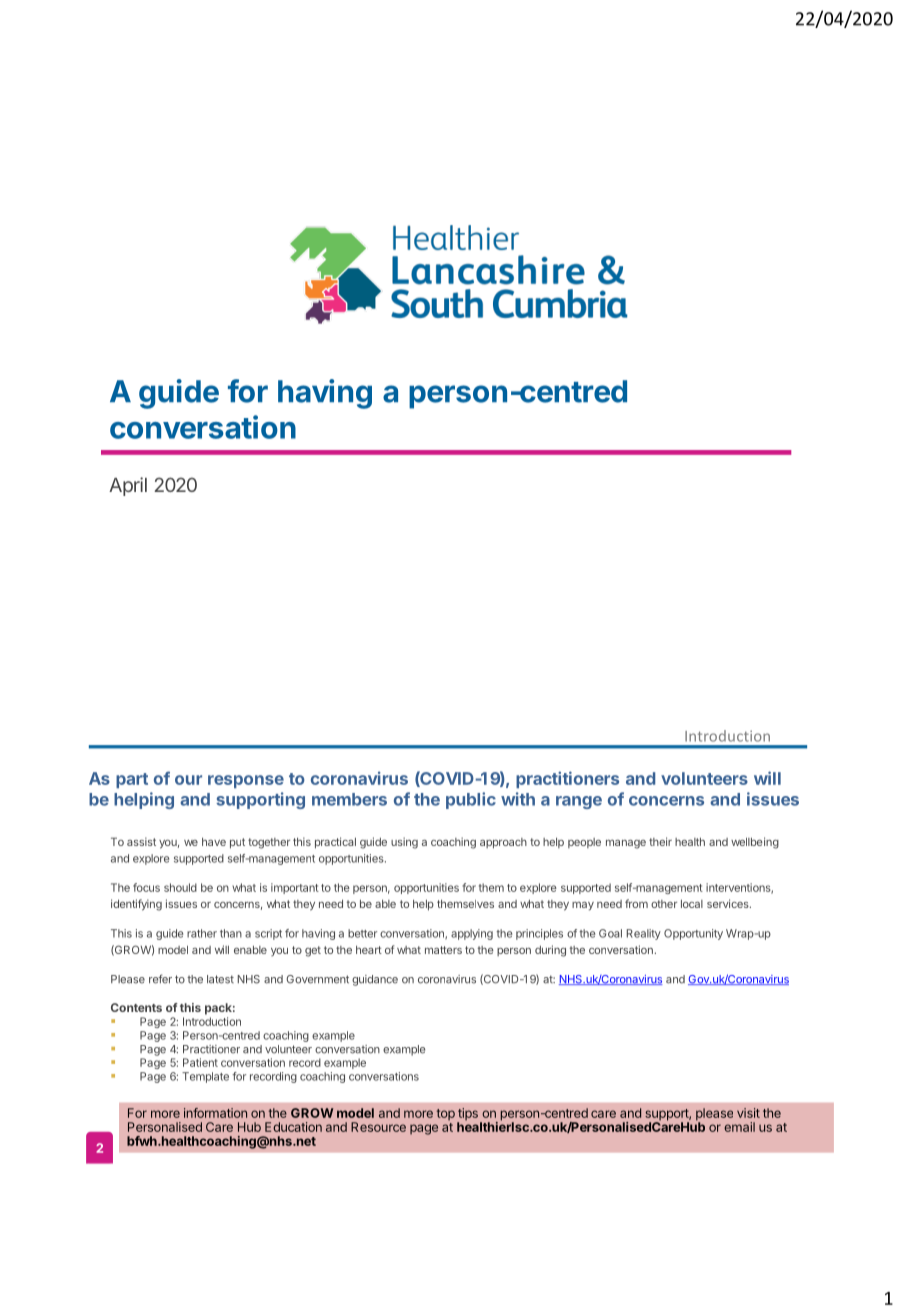 This image has width=906, height=1316. What do you see at coordinates (472, 934) in the image?
I see `applying` at bounding box center [472, 934].
